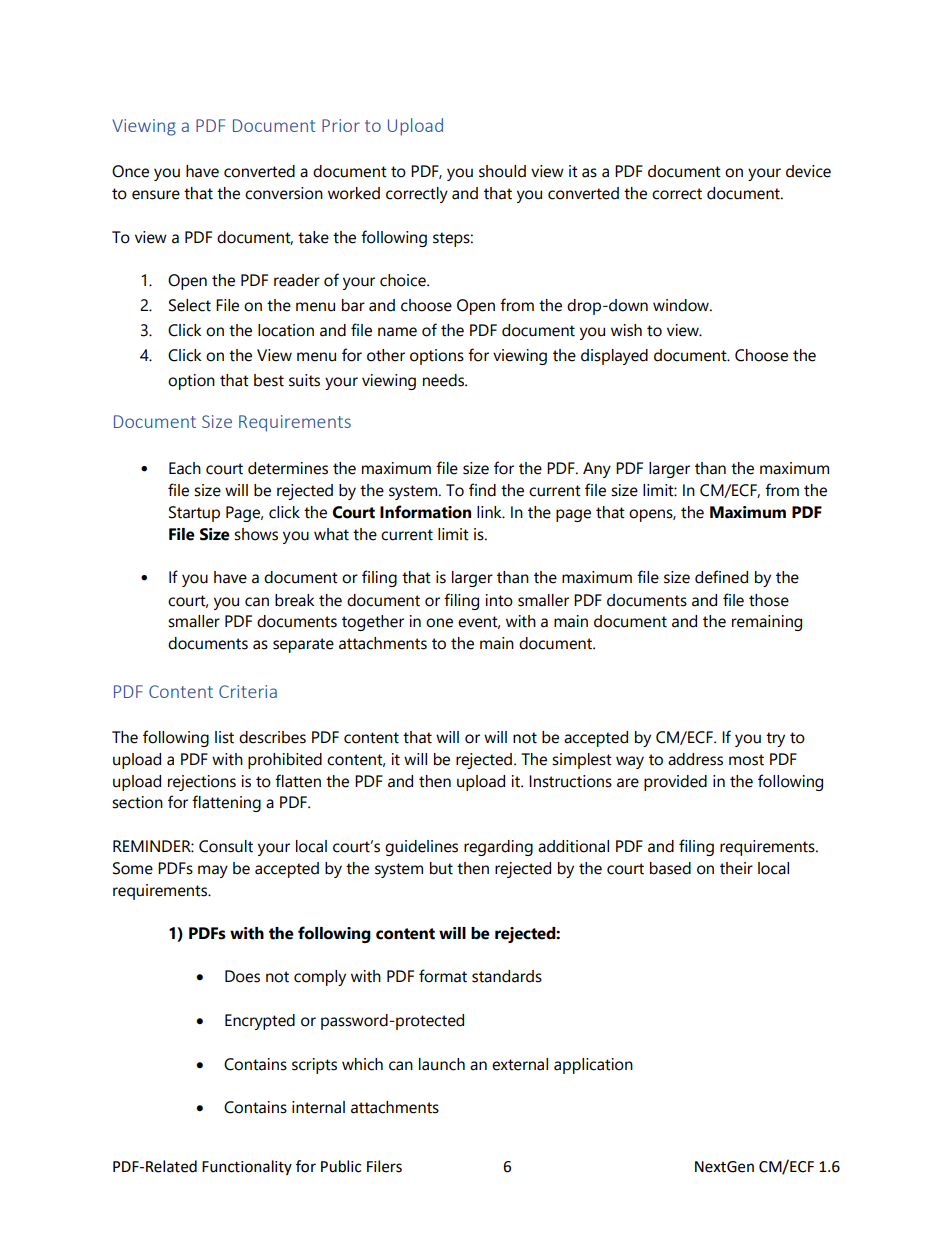  What do you see at coordinates (247, 1167) in the image?
I see `Functionality` at bounding box center [247, 1167].
